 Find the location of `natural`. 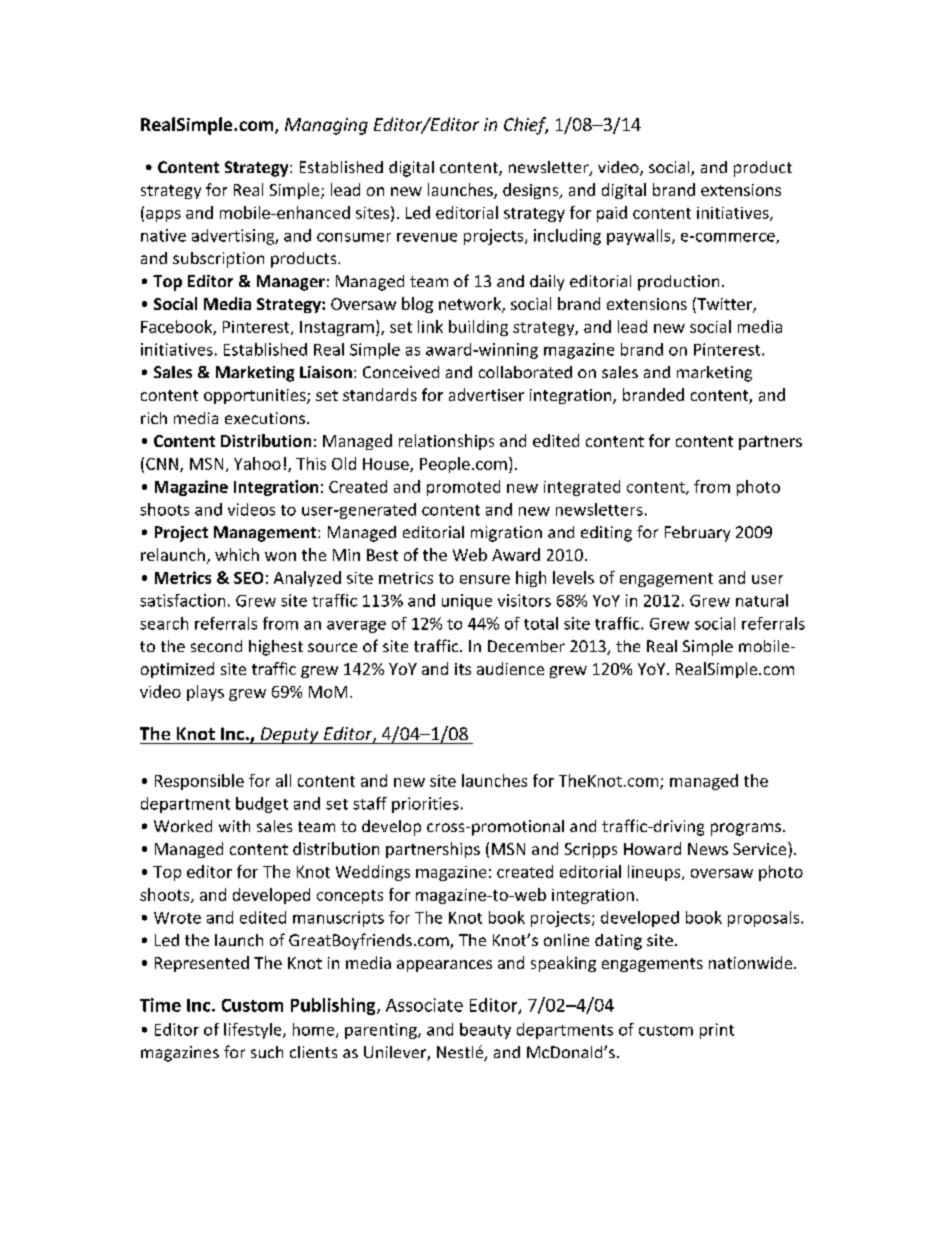

natural is located at coordinates (762, 600).
